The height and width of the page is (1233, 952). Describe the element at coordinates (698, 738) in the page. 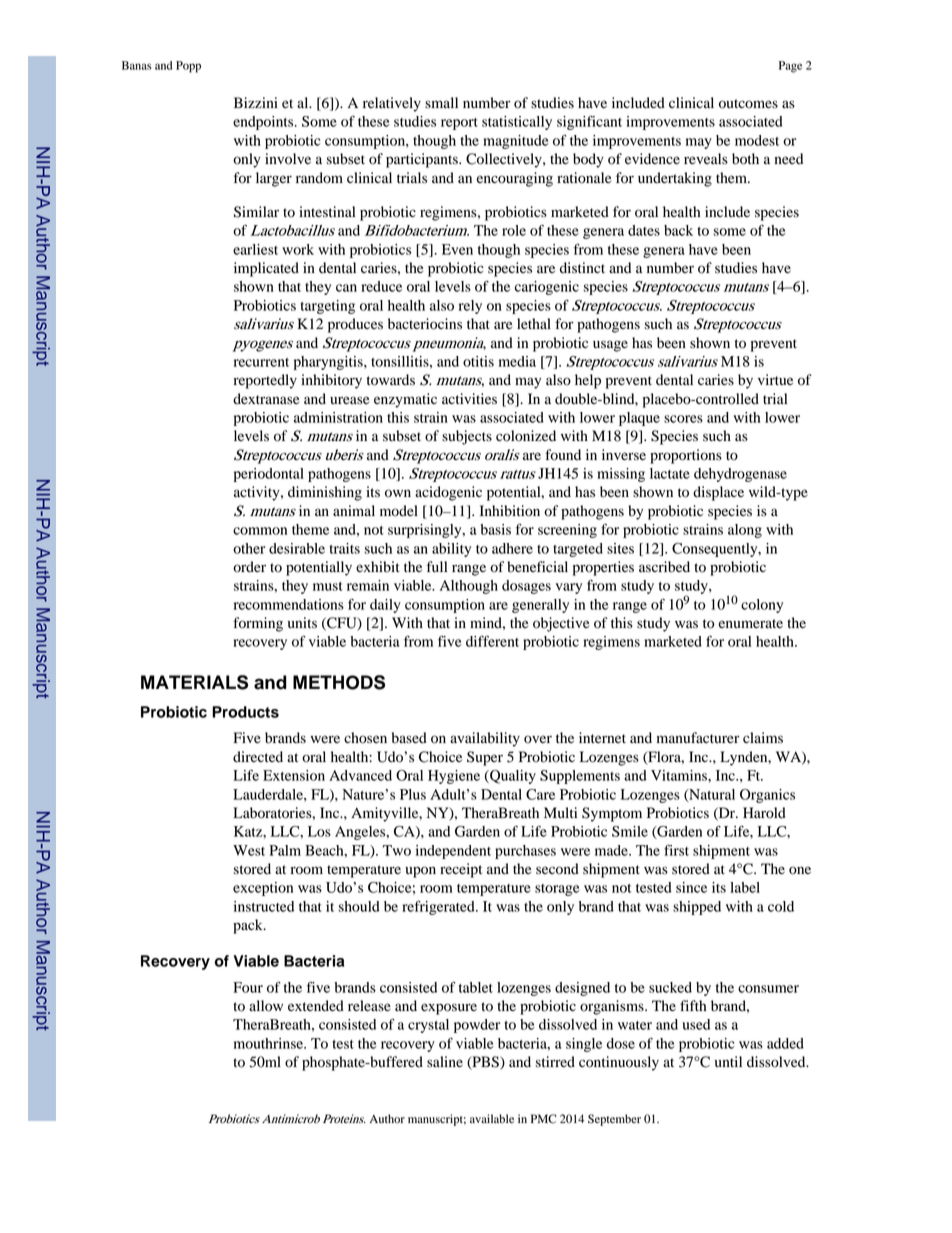

I see `manufacturer` at that location.
